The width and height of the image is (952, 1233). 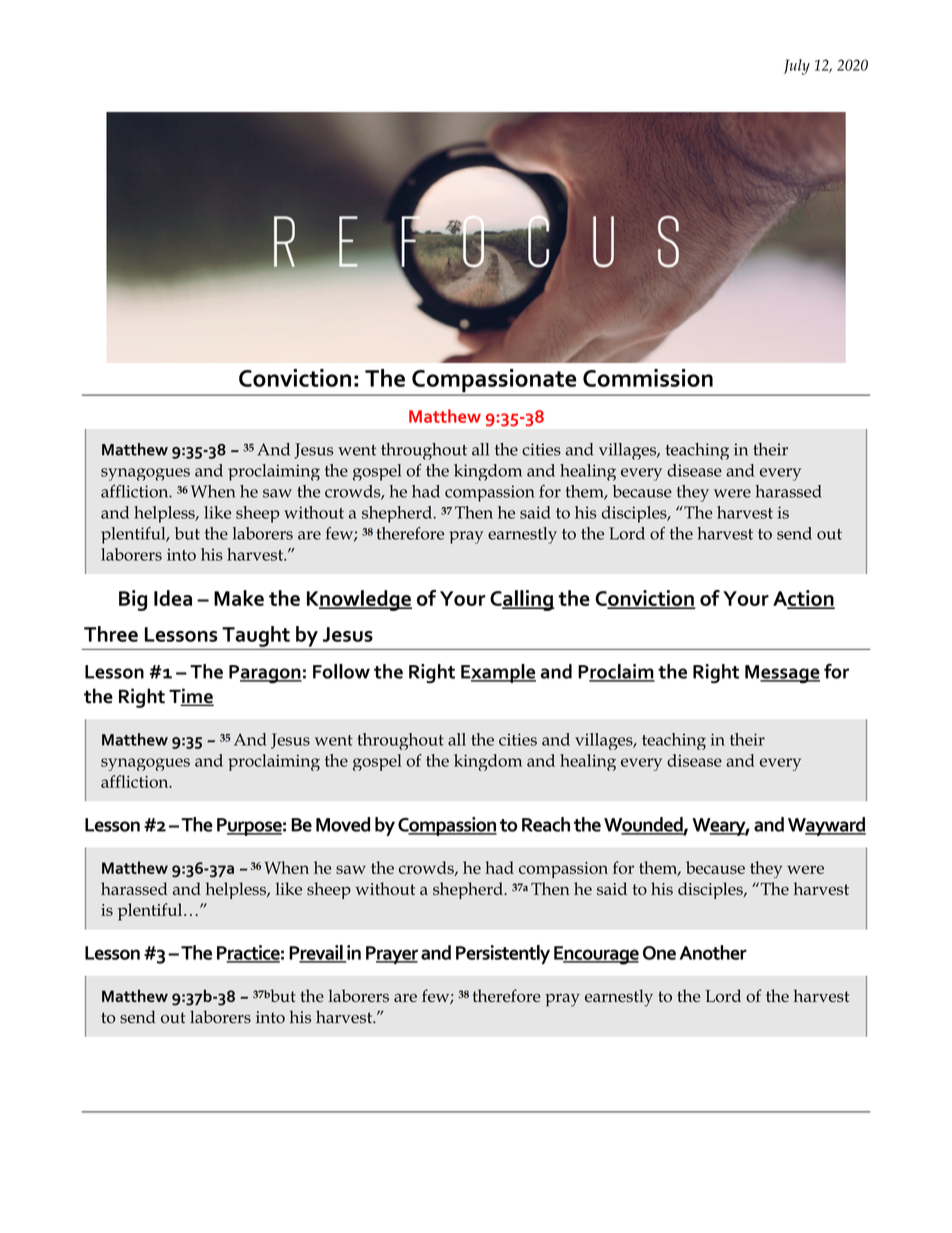 I want to click on Calling, so click(x=522, y=600).
